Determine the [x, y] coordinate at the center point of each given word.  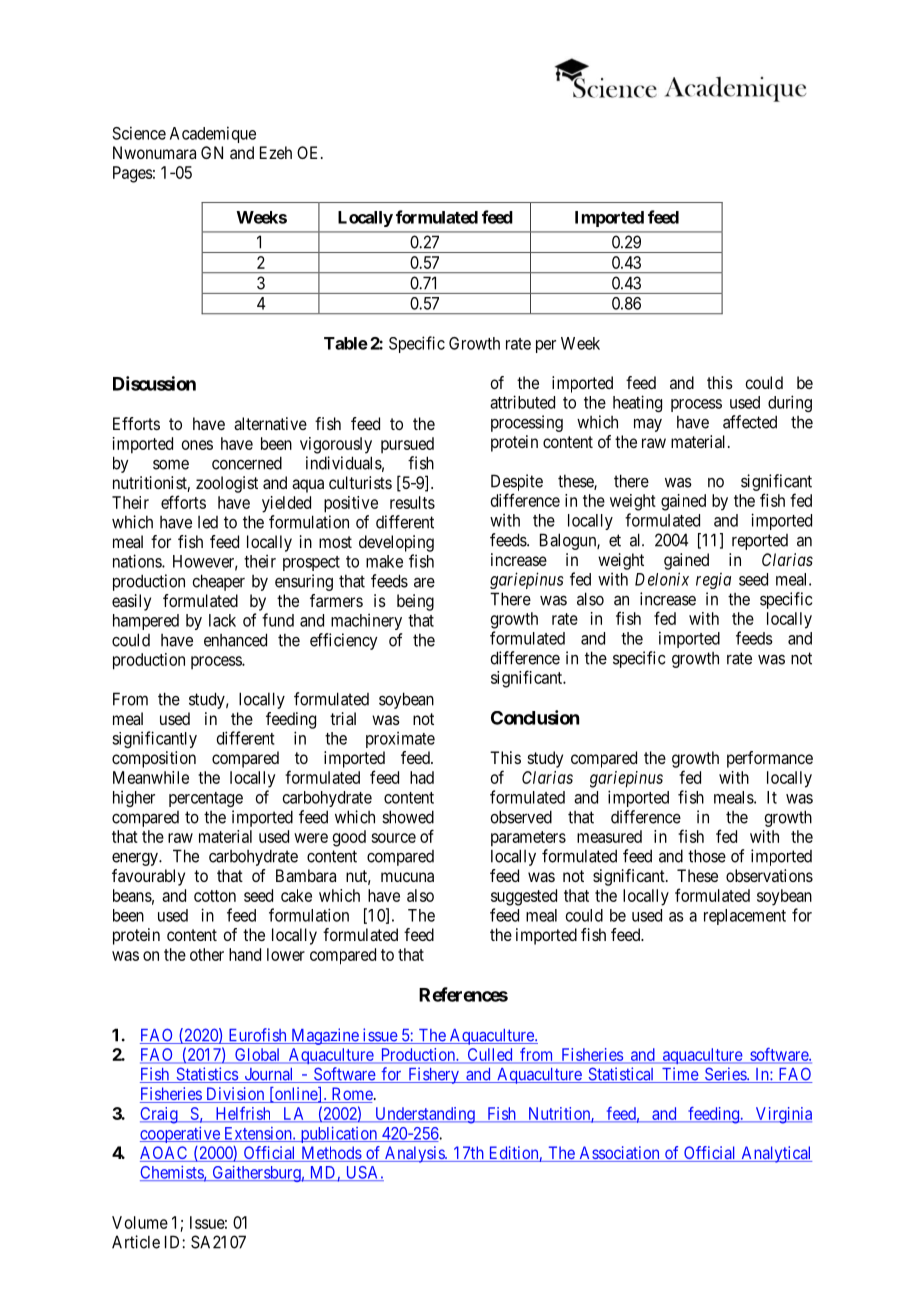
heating [637, 403]
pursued [407, 445]
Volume [140, 1222]
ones [197, 445]
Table [346, 343]
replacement [745, 917]
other [207, 954]
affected [750, 422]
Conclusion [535, 717]
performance [770, 759]
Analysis [414, 1154]
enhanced [235, 640]
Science [139, 133]
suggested [524, 897]
